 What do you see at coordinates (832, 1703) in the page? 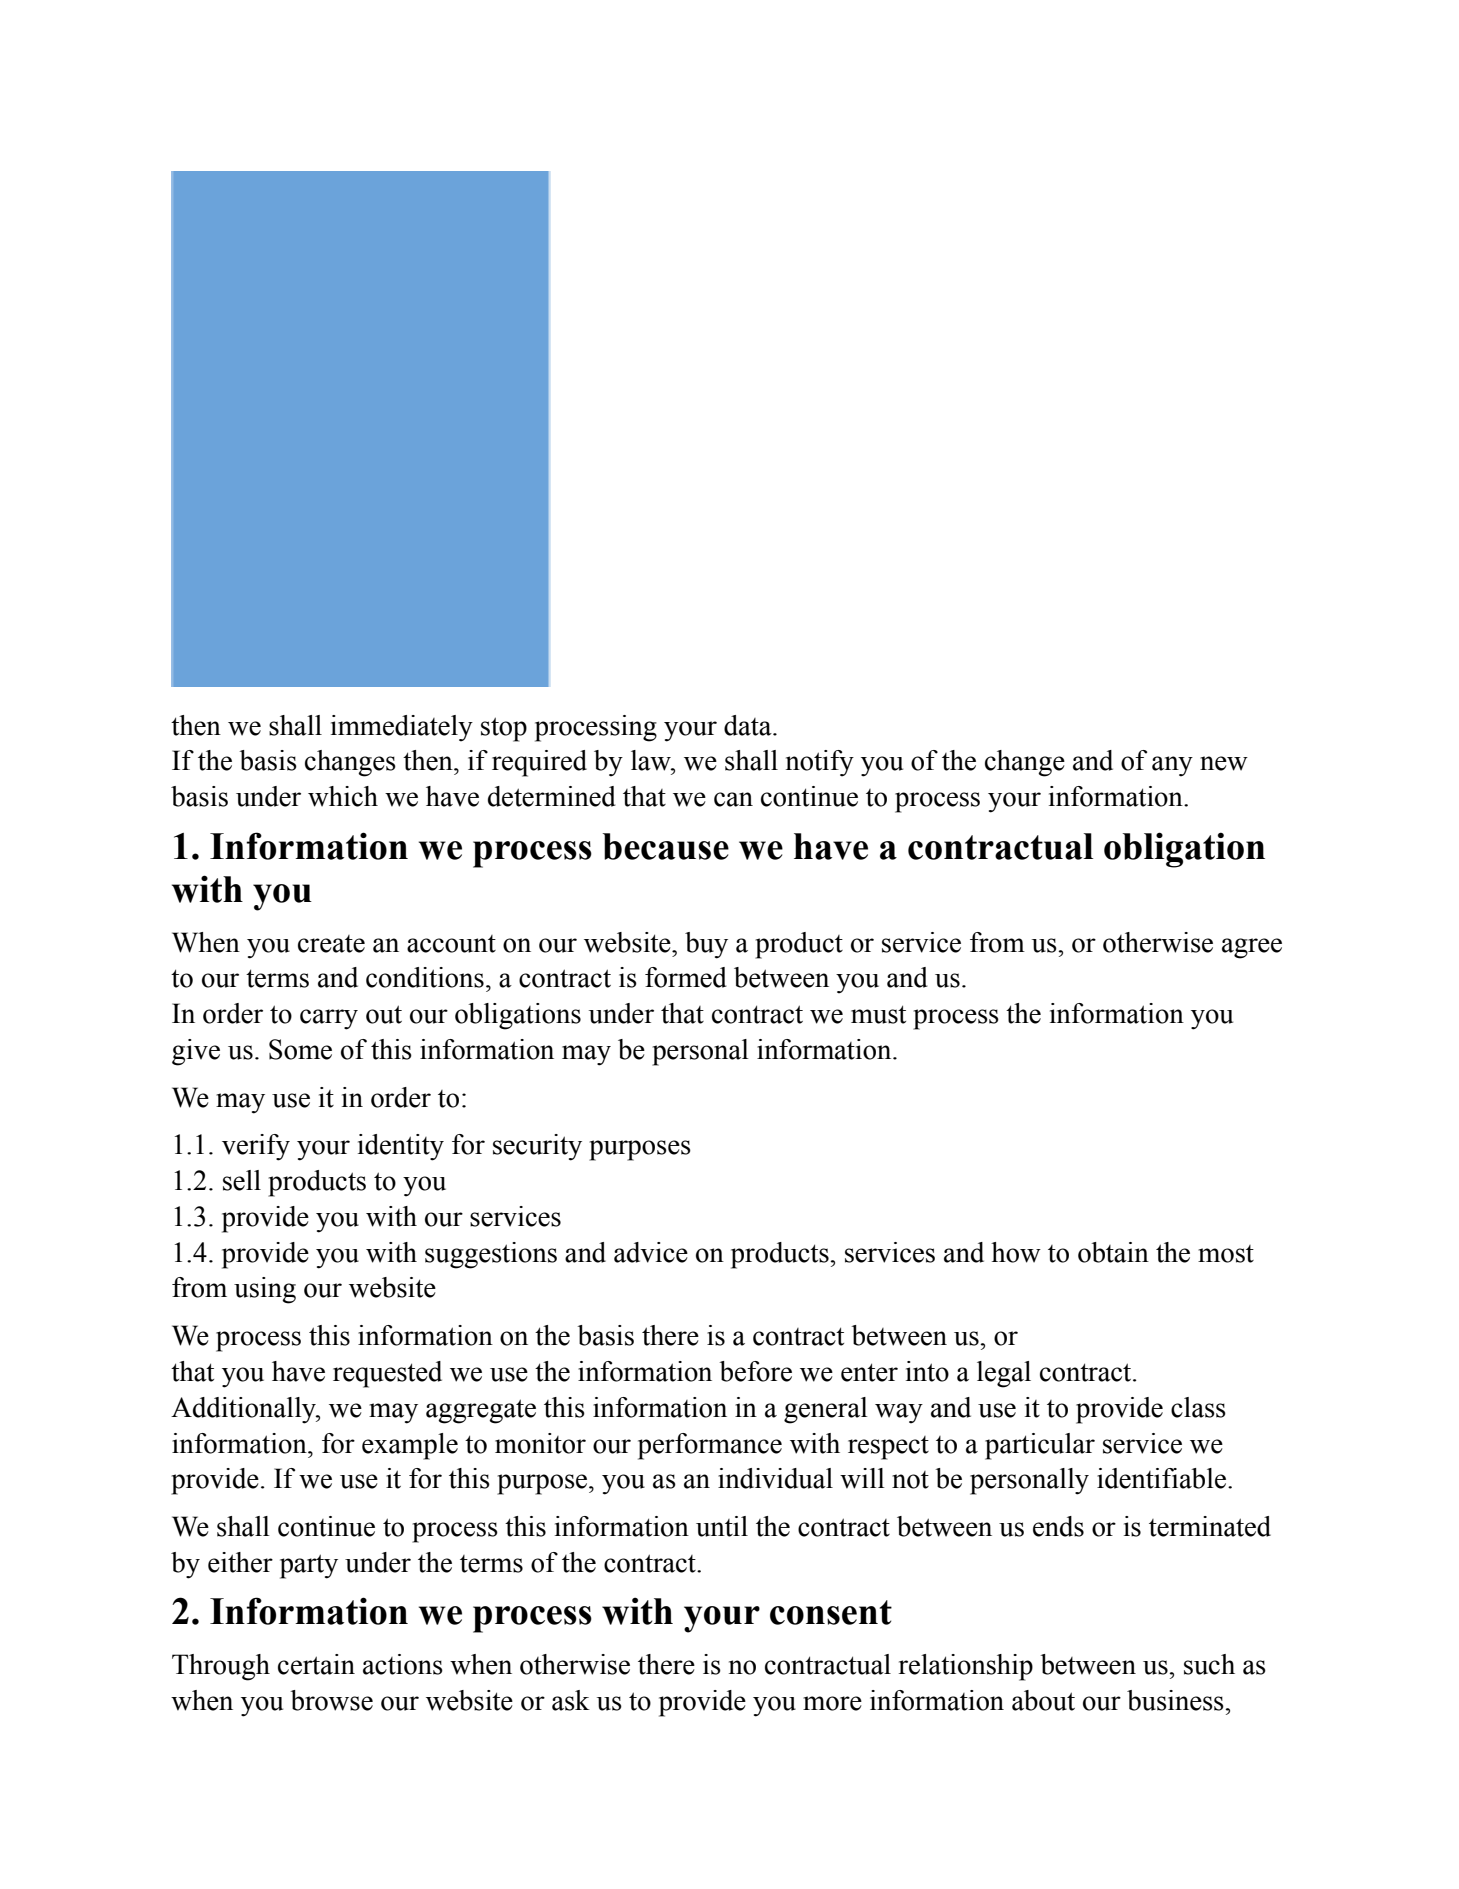
I see `more` at bounding box center [832, 1703].
